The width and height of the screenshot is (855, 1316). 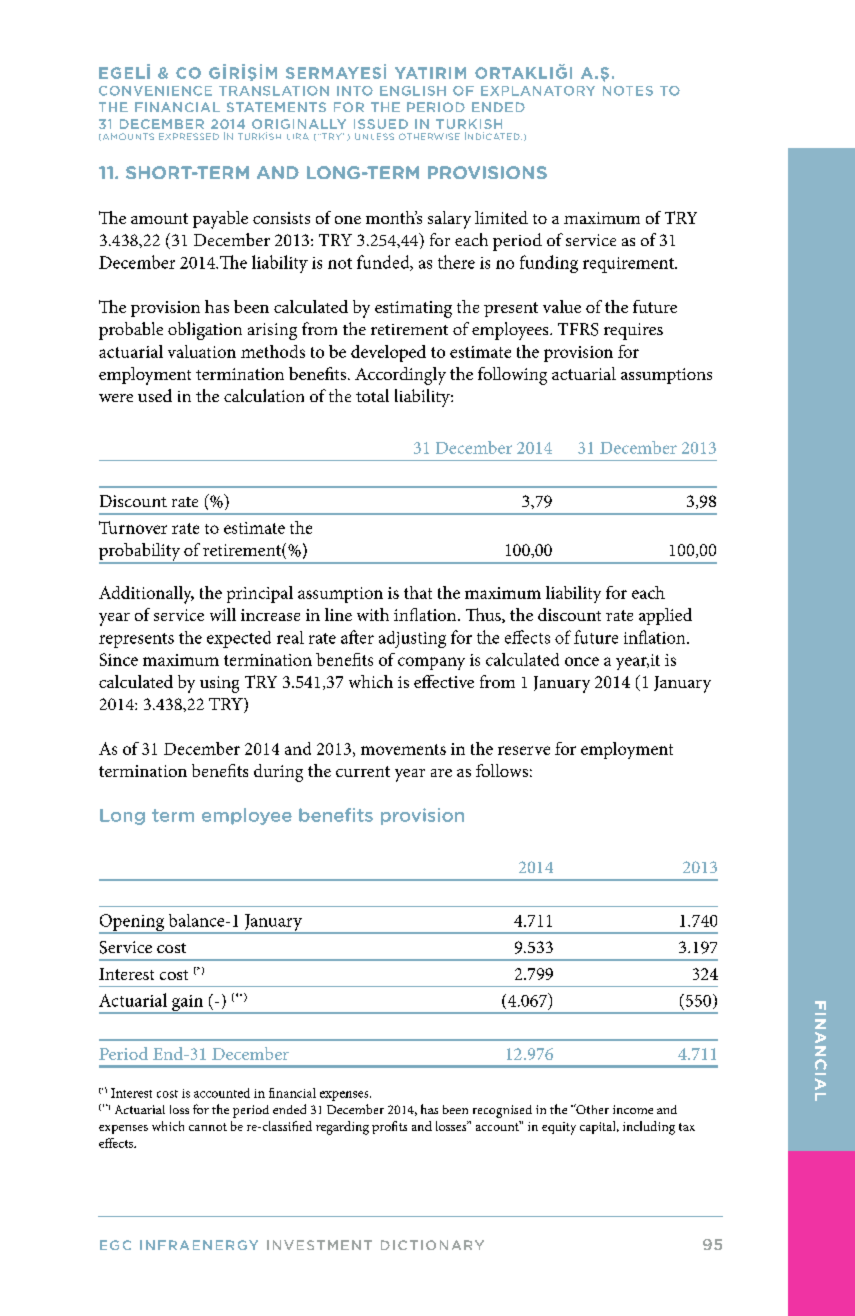 I want to click on reserve, so click(x=524, y=750).
